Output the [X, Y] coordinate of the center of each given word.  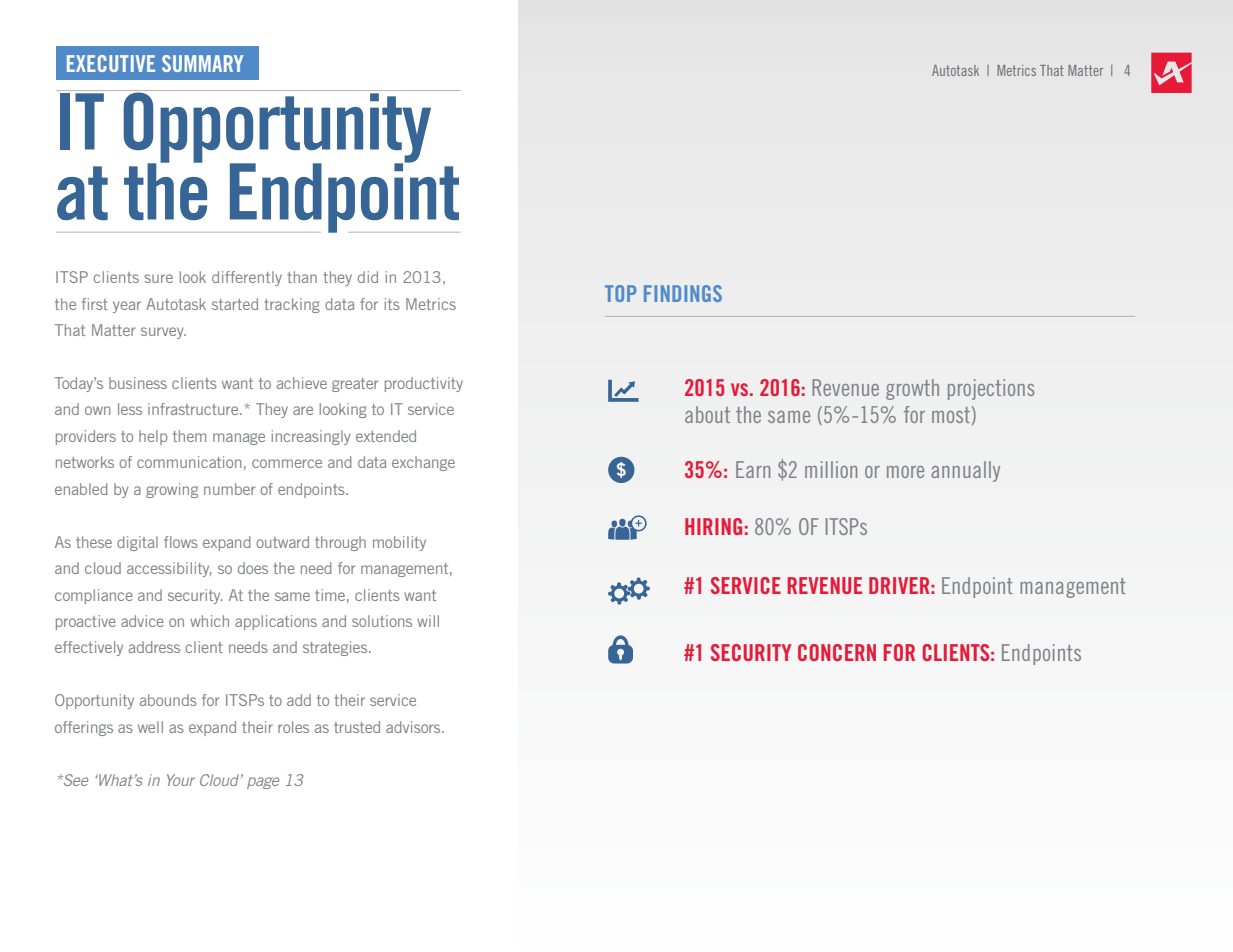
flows [181, 542]
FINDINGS [683, 293]
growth [912, 389]
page [263, 783]
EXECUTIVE [111, 63]
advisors [414, 727]
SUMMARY [202, 63]
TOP [620, 293]
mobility [399, 543]
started [235, 304]
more [905, 472]
